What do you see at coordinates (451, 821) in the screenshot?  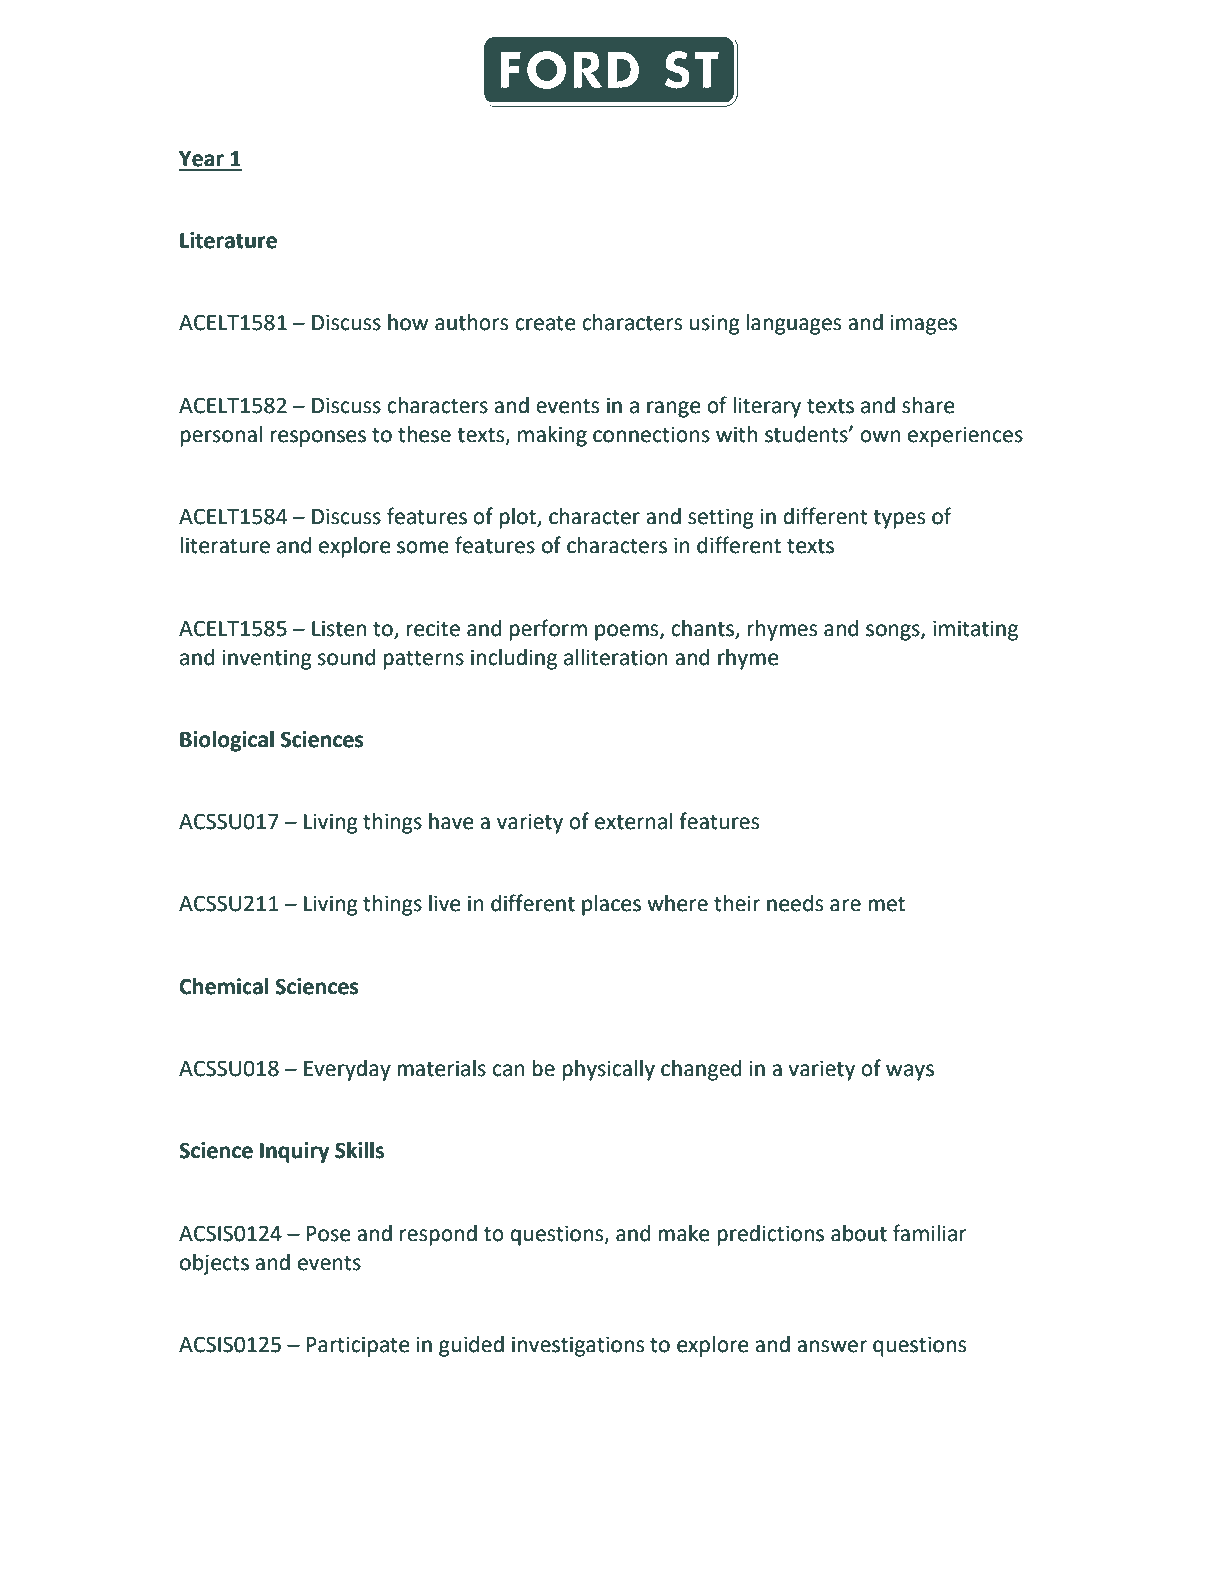 I see `have` at bounding box center [451, 821].
